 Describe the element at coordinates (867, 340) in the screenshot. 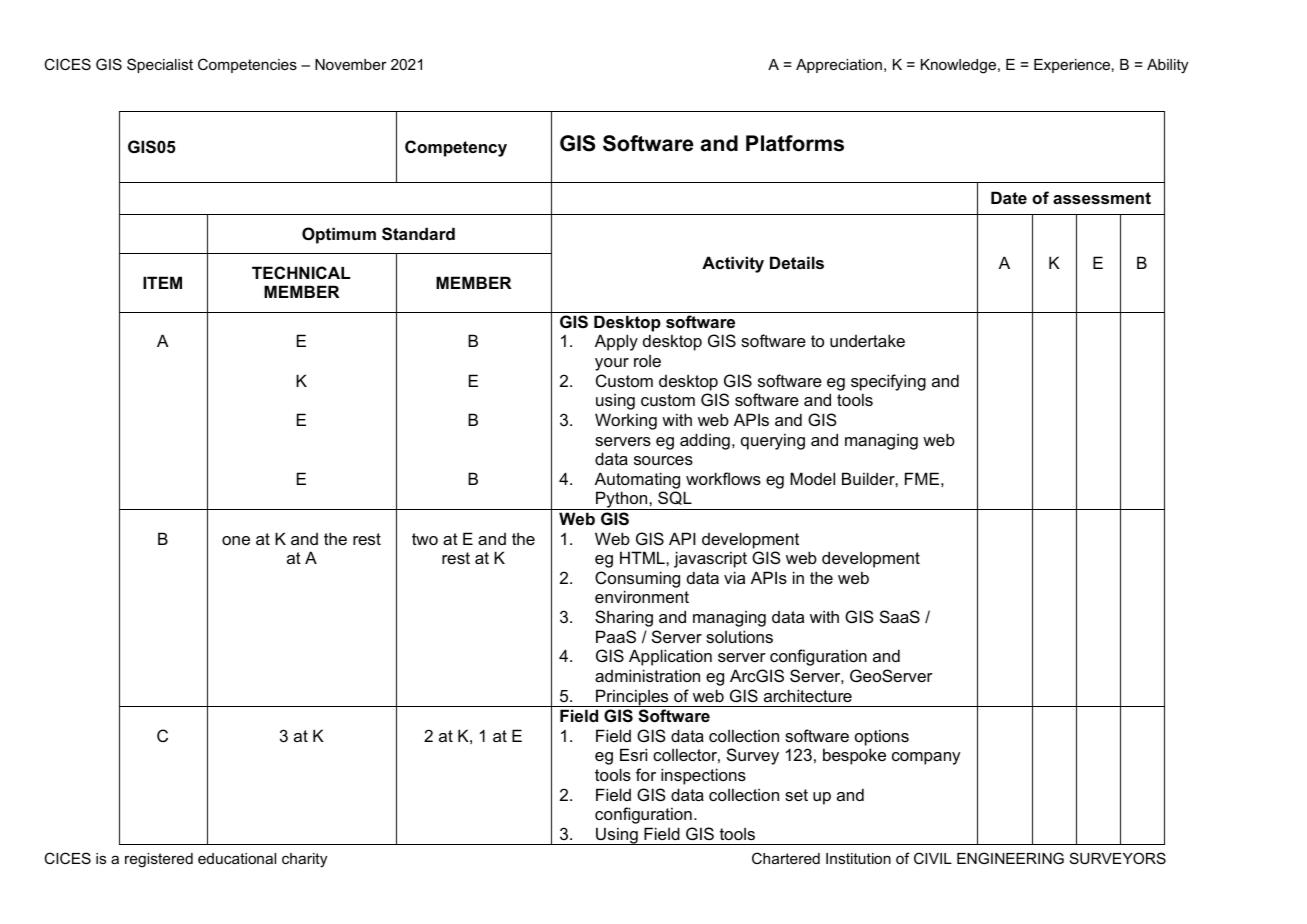

I see `undertake` at that location.
